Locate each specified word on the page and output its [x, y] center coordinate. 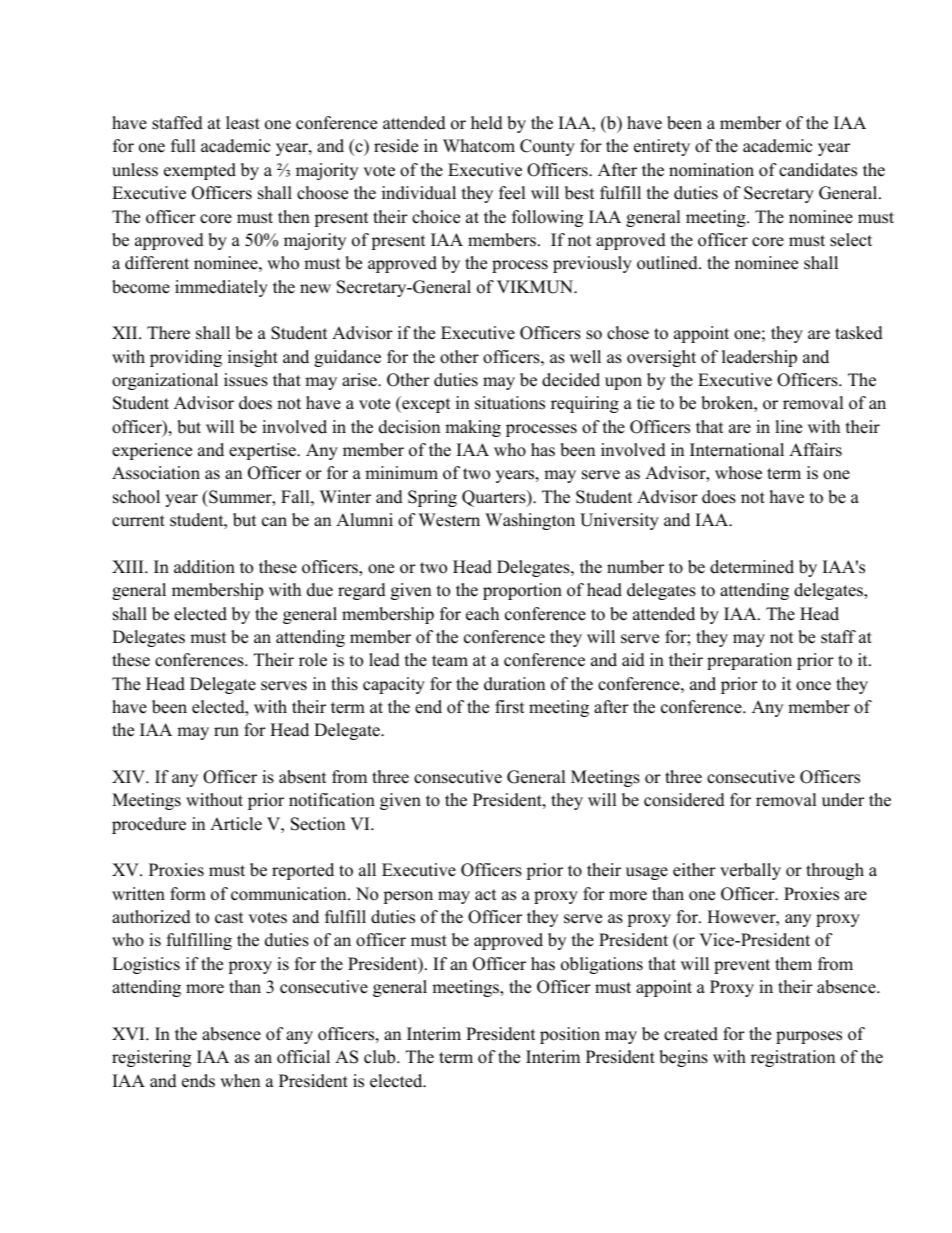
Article [236, 824]
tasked [859, 333]
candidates [818, 170]
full [183, 146]
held [487, 123]
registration [793, 1058]
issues [246, 380]
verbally [750, 871]
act [486, 895]
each [482, 614]
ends [198, 1081]
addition [204, 567]
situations [510, 403]
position [570, 1035]
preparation [749, 661]
